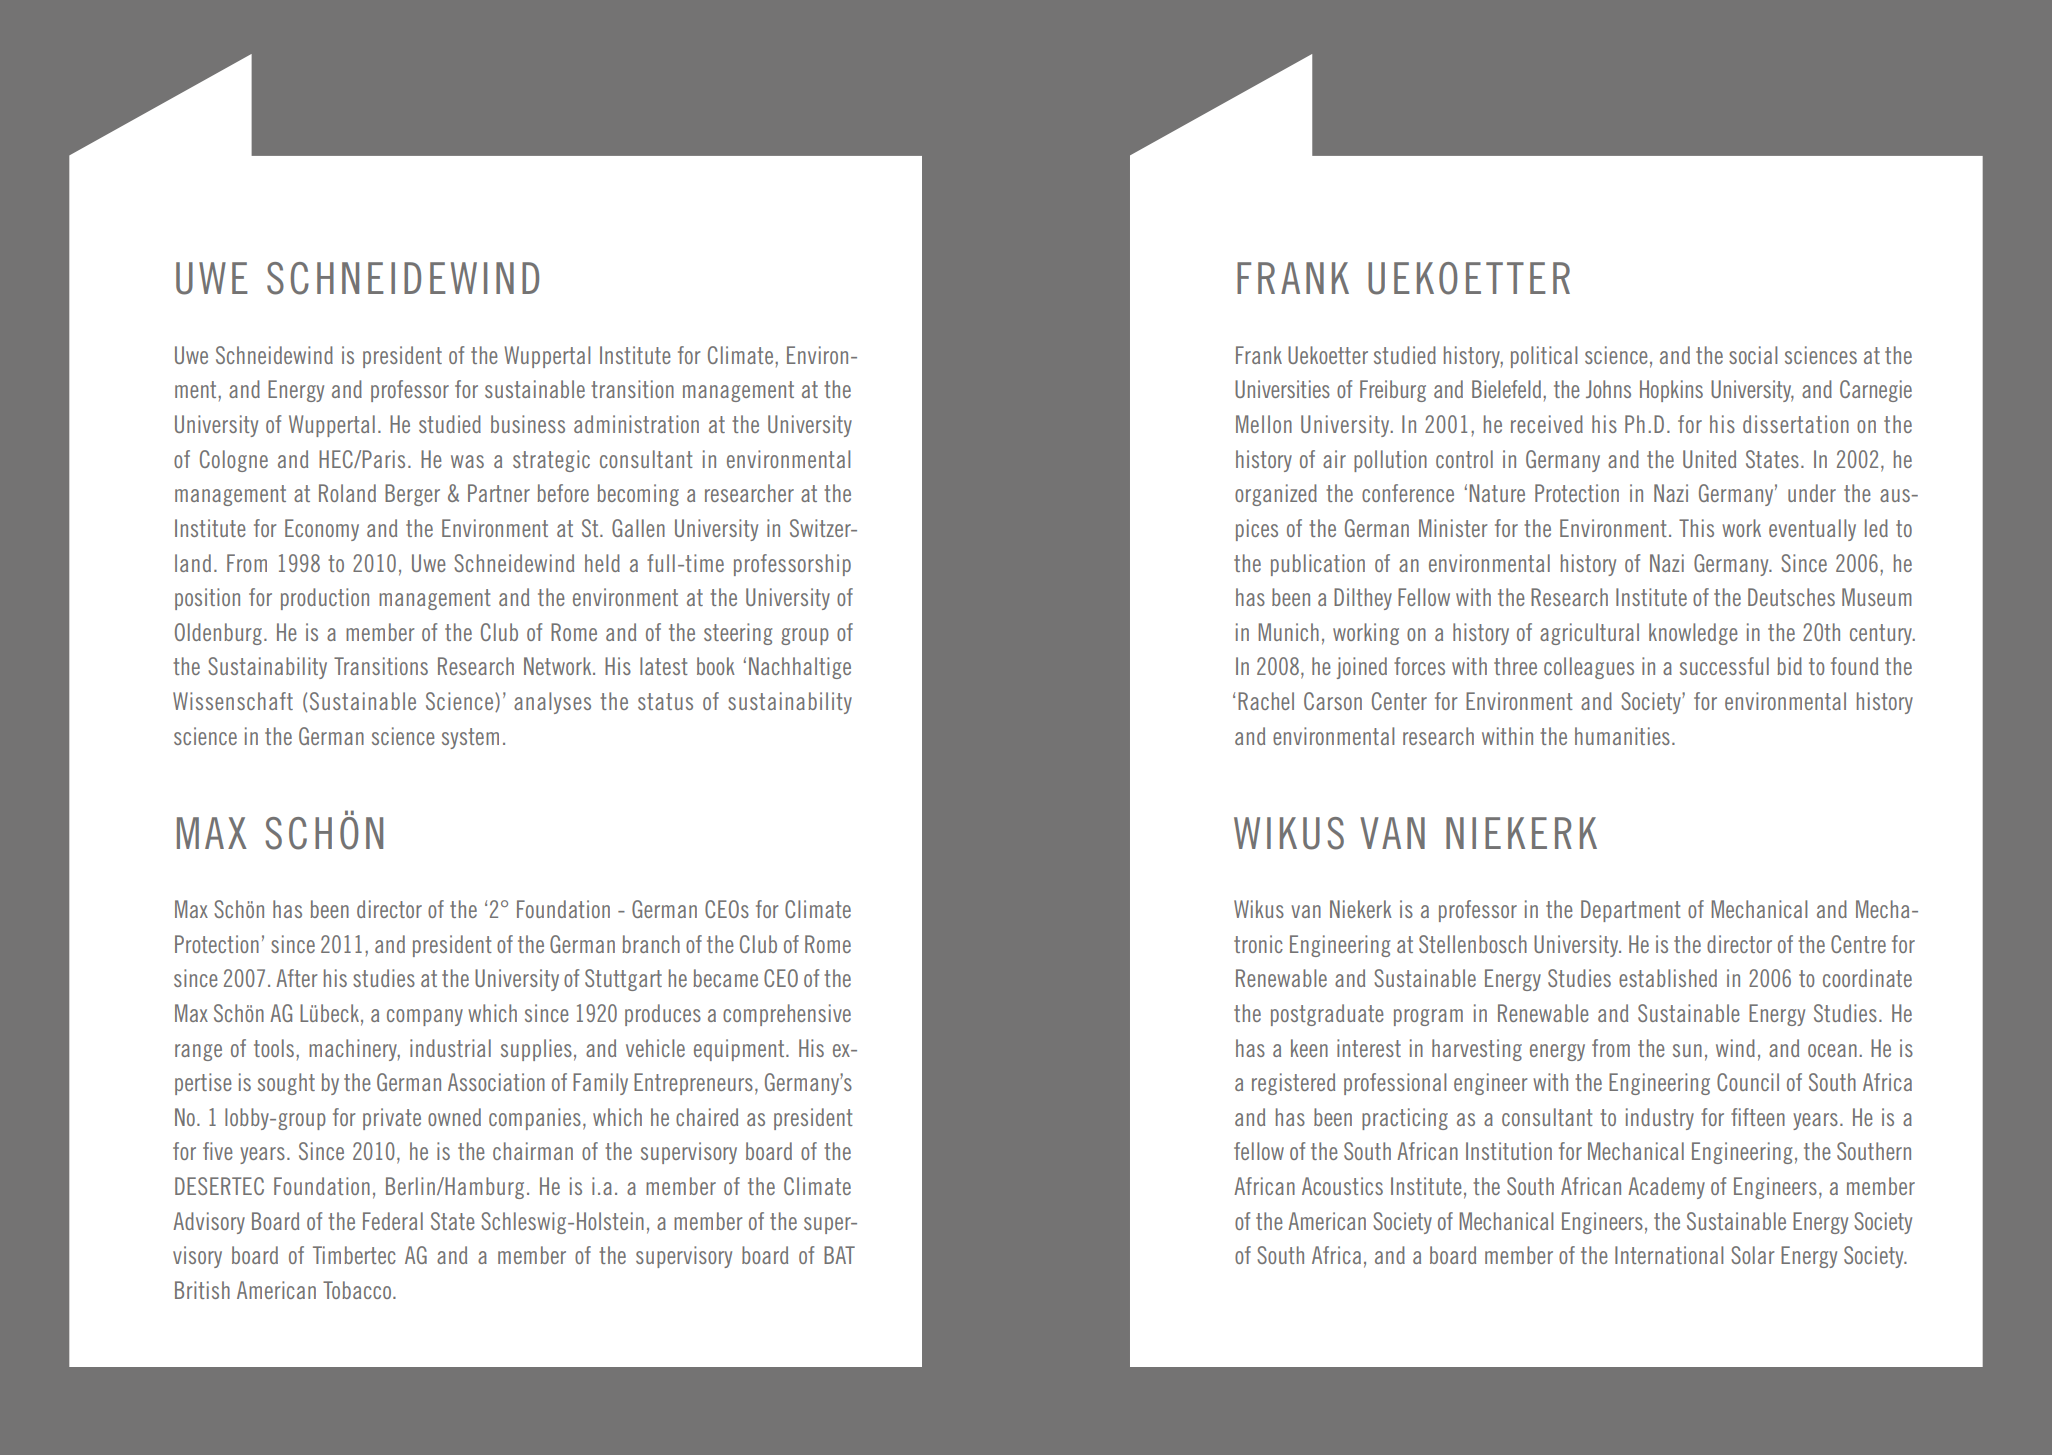 The width and height of the page is (2052, 1455). I want to click on business, so click(528, 424).
